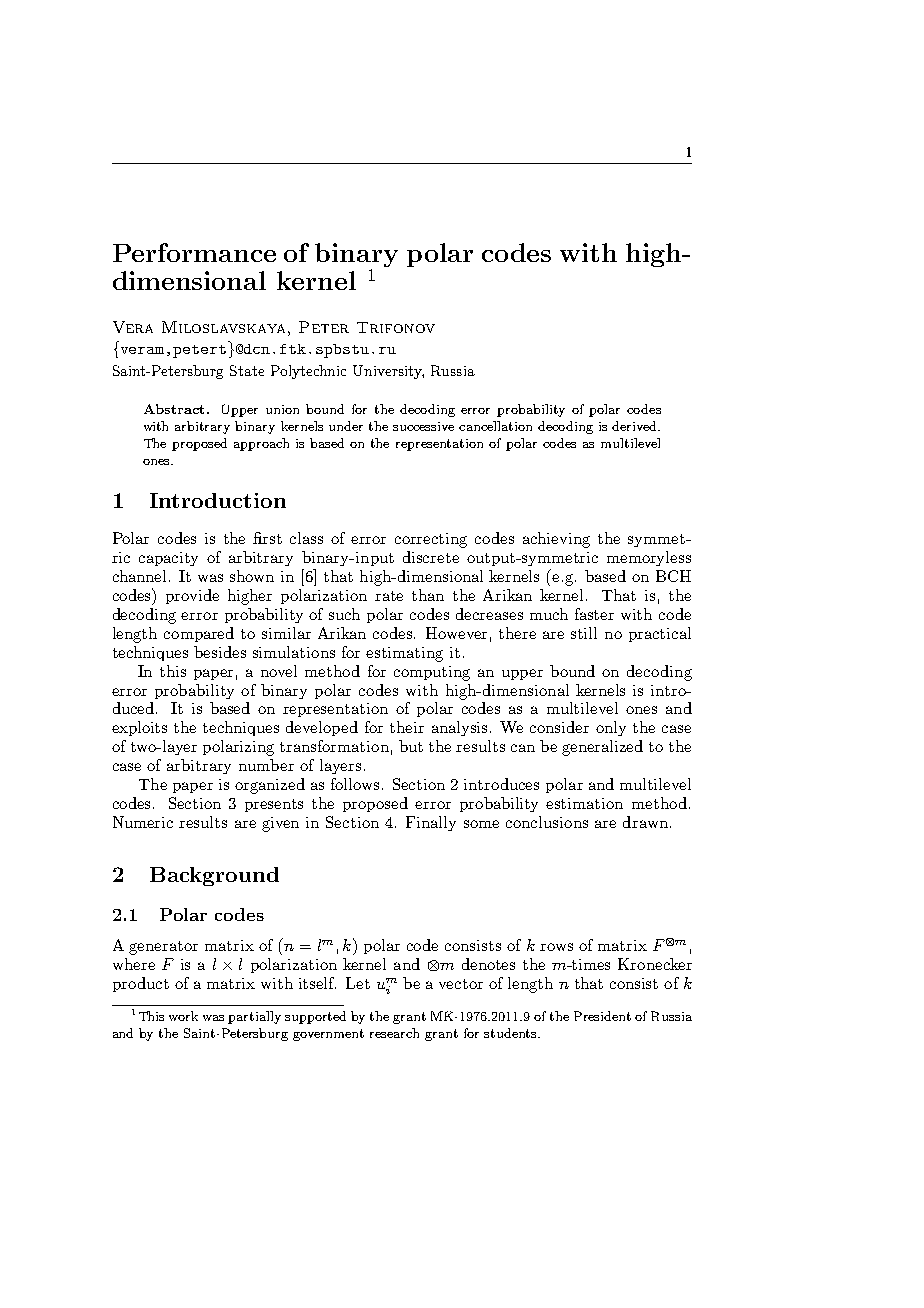 The image size is (924, 1308). What do you see at coordinates (194, 252) in the document?
I see `Performance` at bounding box center [194, 252].
